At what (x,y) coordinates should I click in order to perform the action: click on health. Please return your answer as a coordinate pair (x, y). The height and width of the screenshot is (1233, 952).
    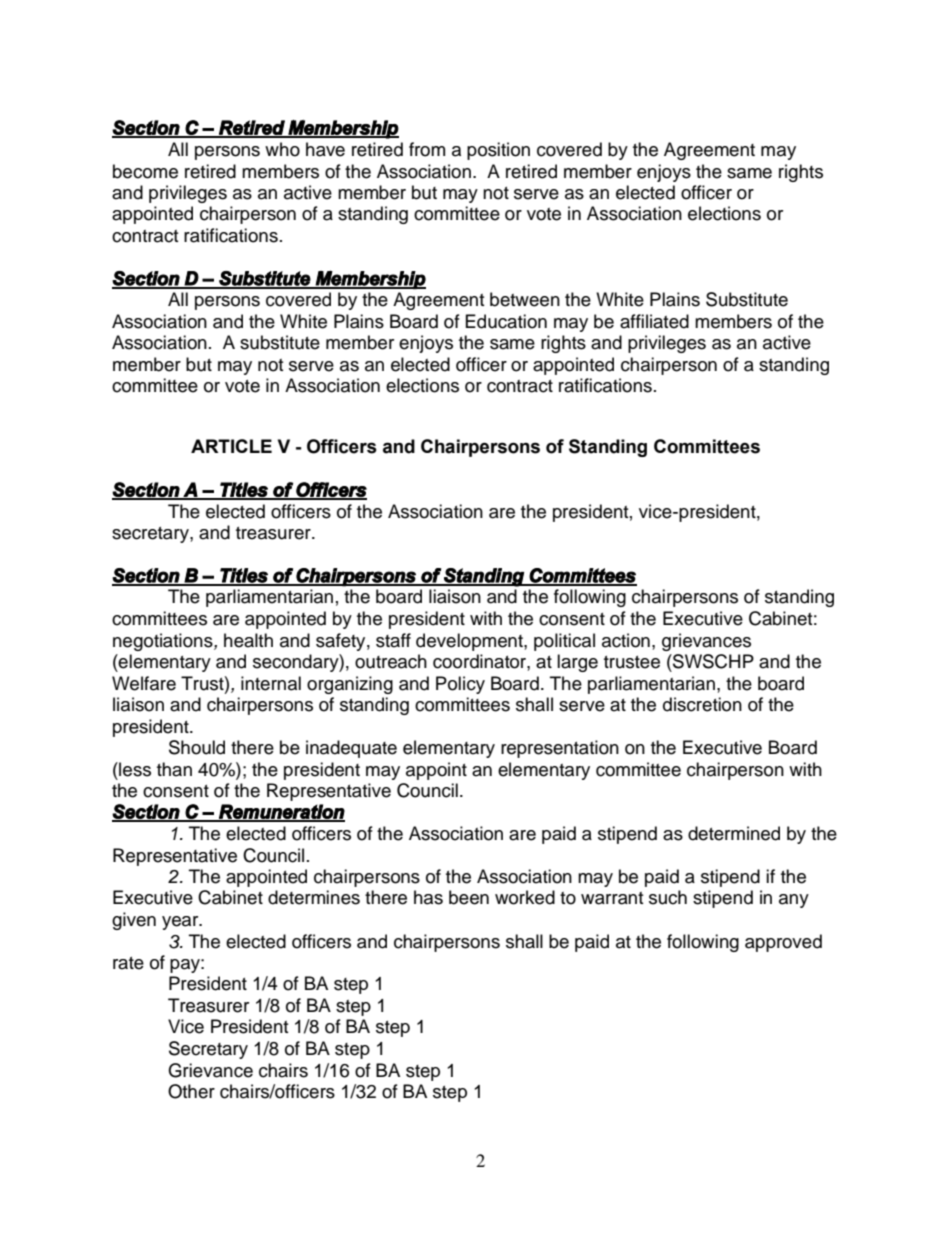
    Looking at the image, I should click on (248, 640).
